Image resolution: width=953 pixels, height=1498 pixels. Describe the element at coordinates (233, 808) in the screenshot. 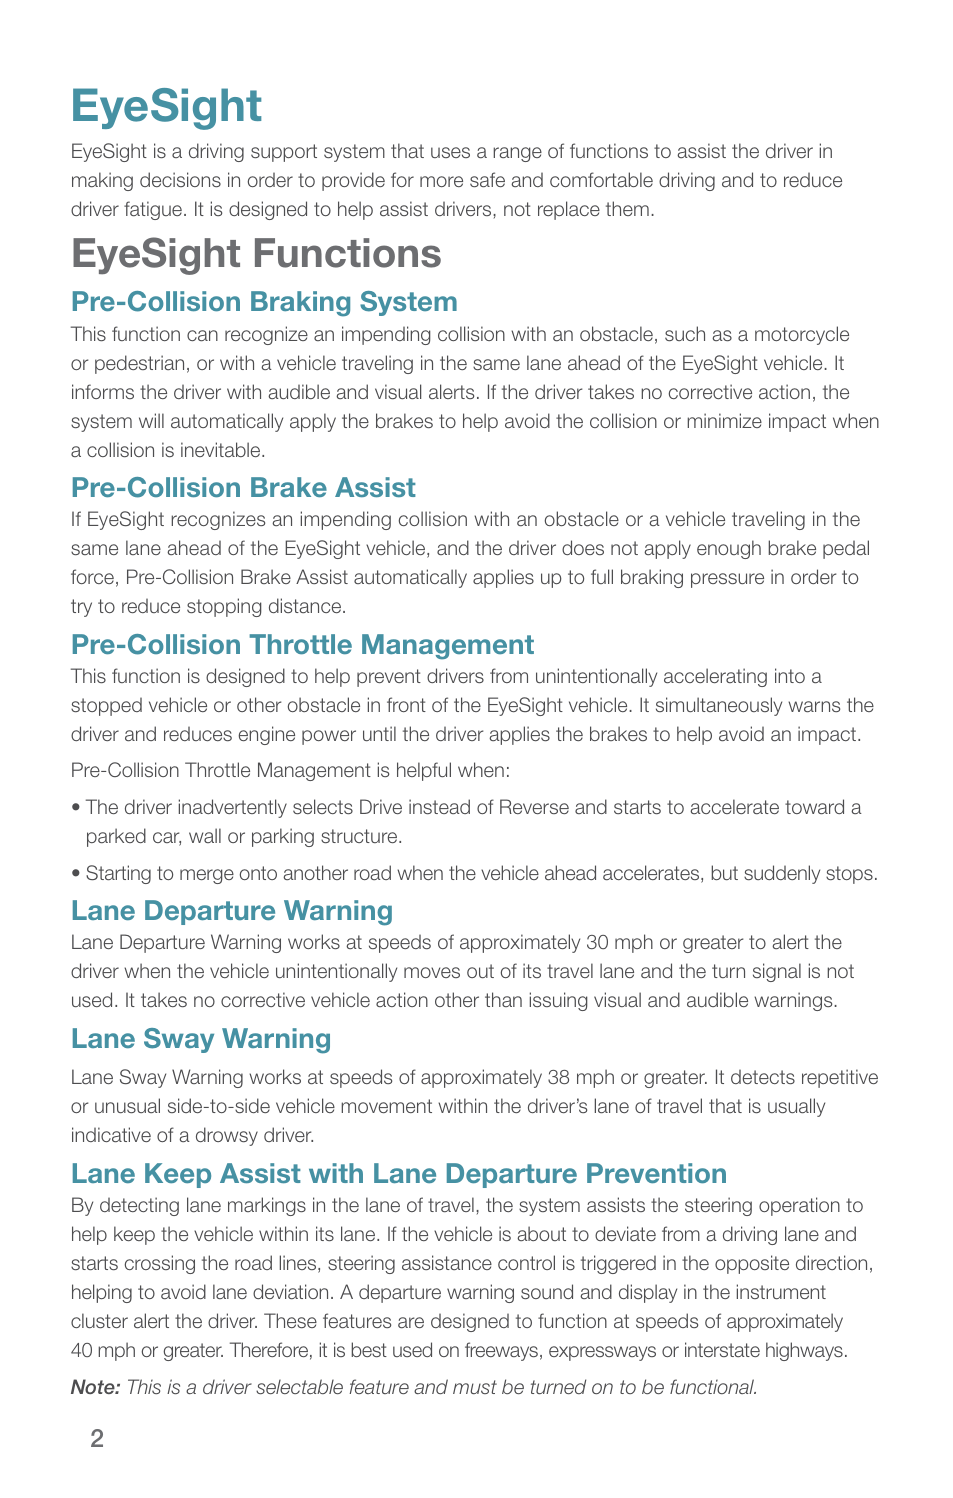

I see `inadvertently` at that location.
